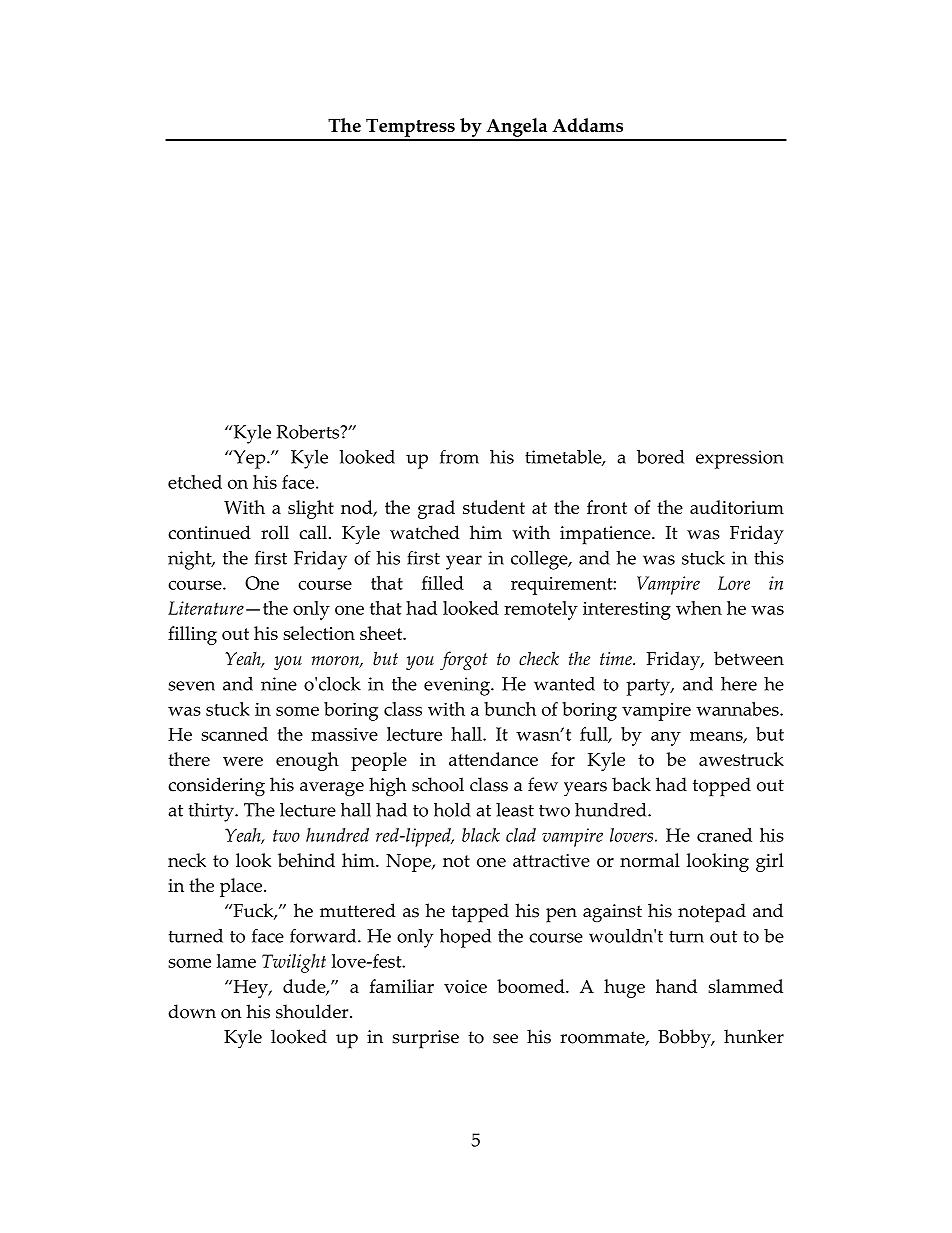 The image size is (952, 1233). What do you see at coordinates (494, 507) in the screenshot?
I see `student` at bounding box center [494, 507].
